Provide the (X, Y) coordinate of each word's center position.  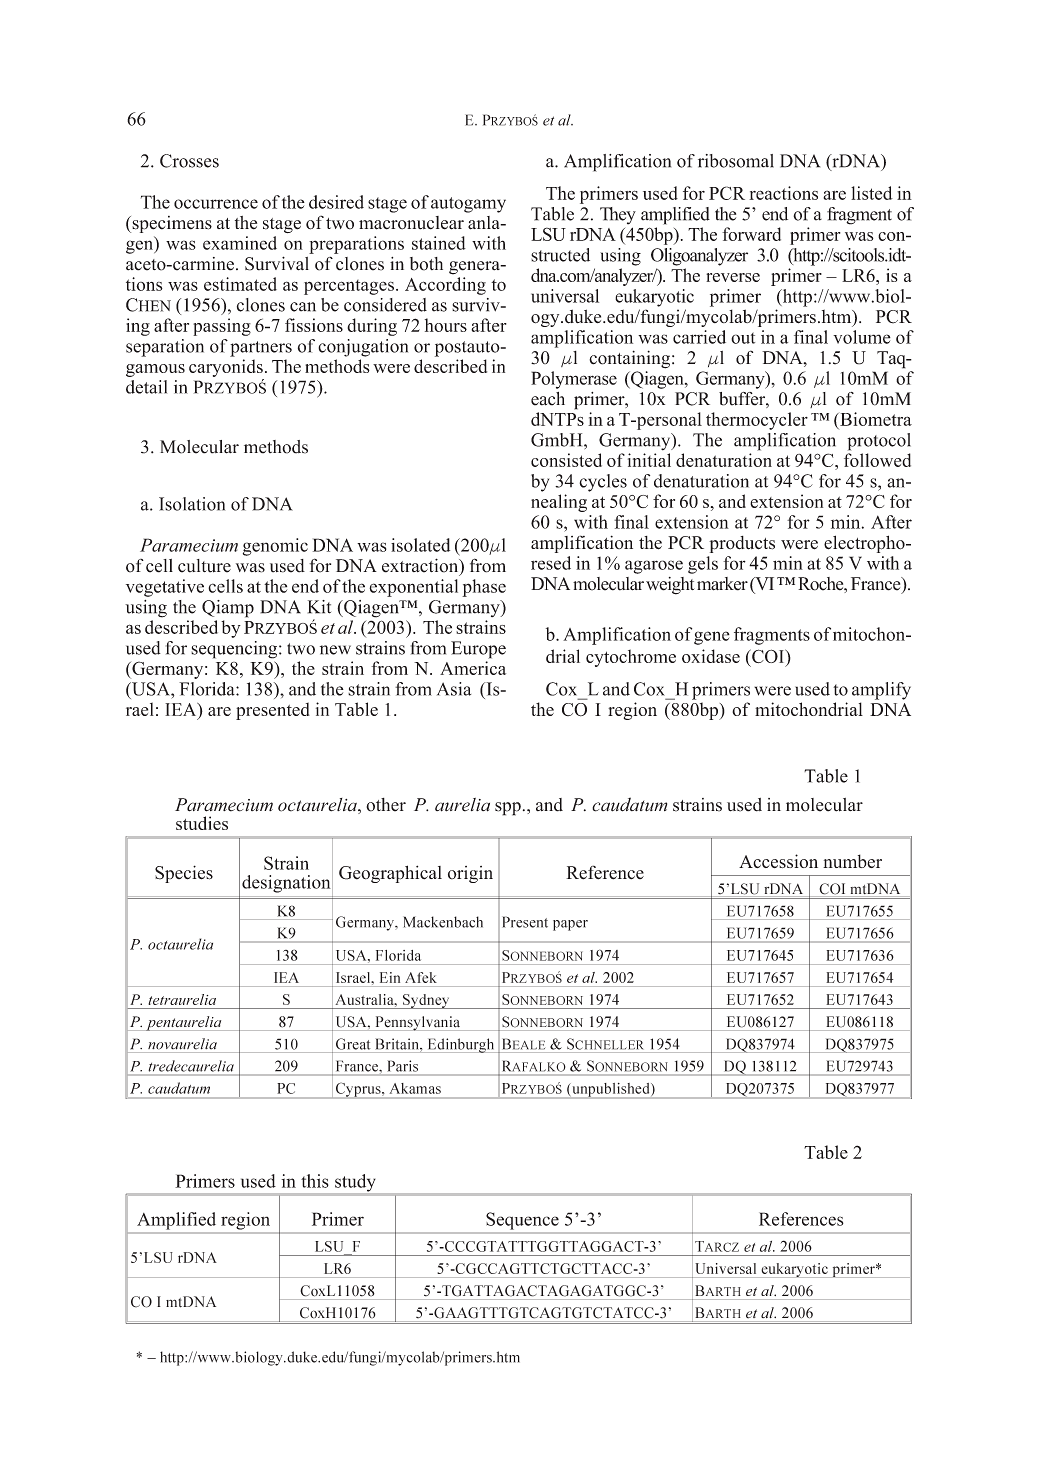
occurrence (216, 204)
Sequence (522, 1221)
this (315, 1181)
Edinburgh (461, 1045)
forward (751, 234)
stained (439, 243)
